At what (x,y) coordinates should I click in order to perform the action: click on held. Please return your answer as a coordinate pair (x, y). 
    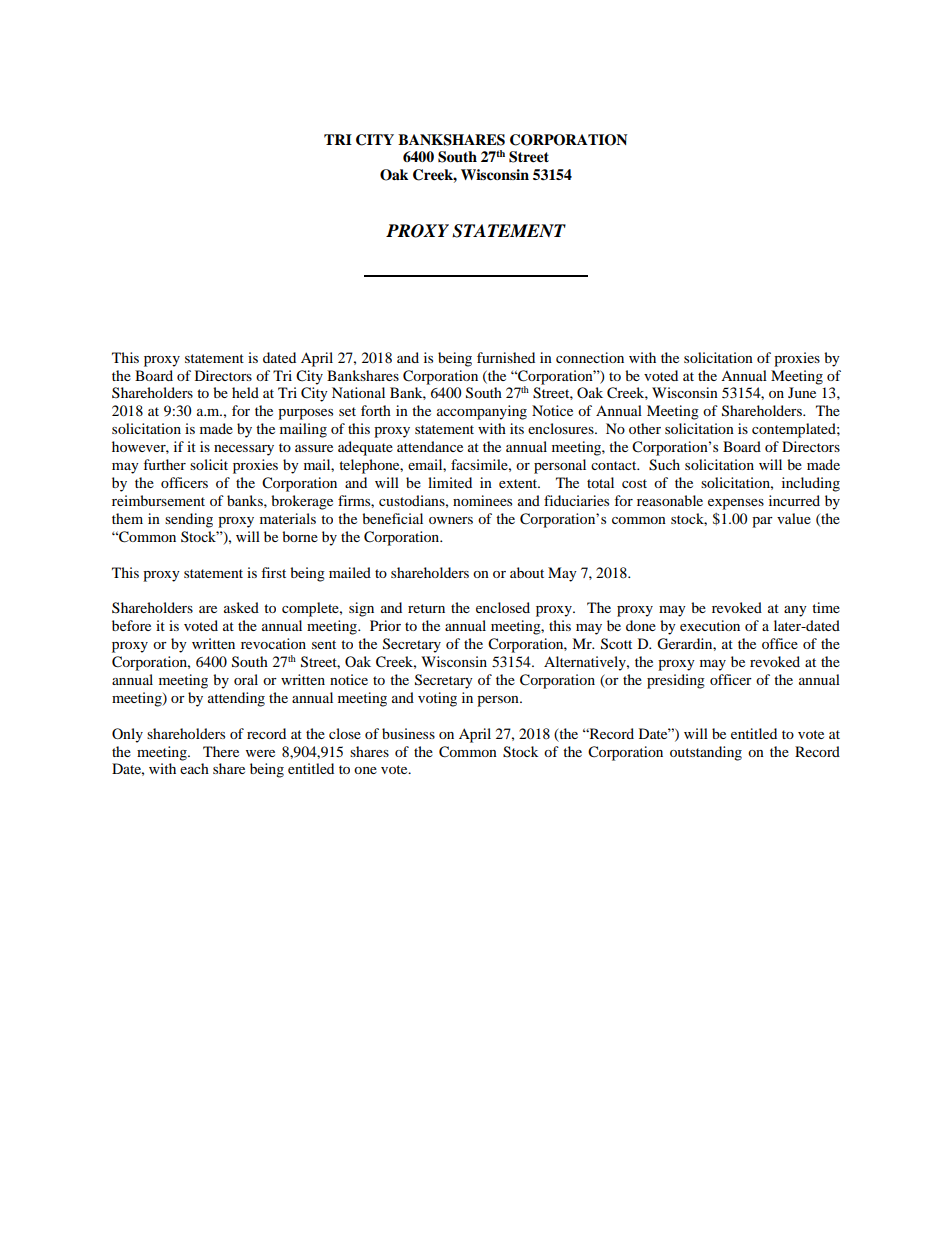
    Looking at the image, I should click on (245, 392).
